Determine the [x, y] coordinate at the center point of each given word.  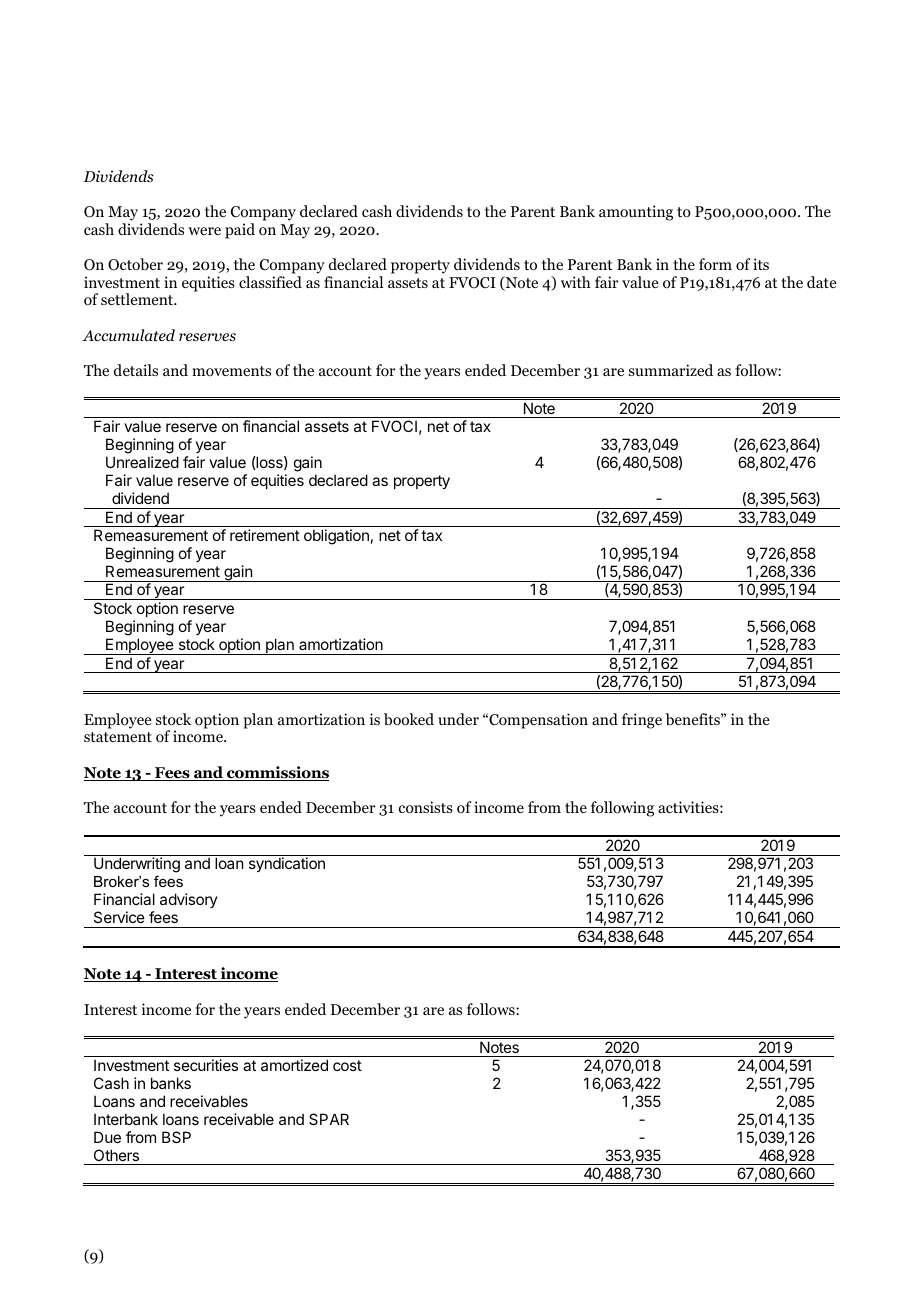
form [715, 264]
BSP [176, 1137]
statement [118, 737]
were [204, 231]
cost [347, 1065]
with [576, 282]
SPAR [329, 1119]
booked [409, 719]
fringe [642, 721]
